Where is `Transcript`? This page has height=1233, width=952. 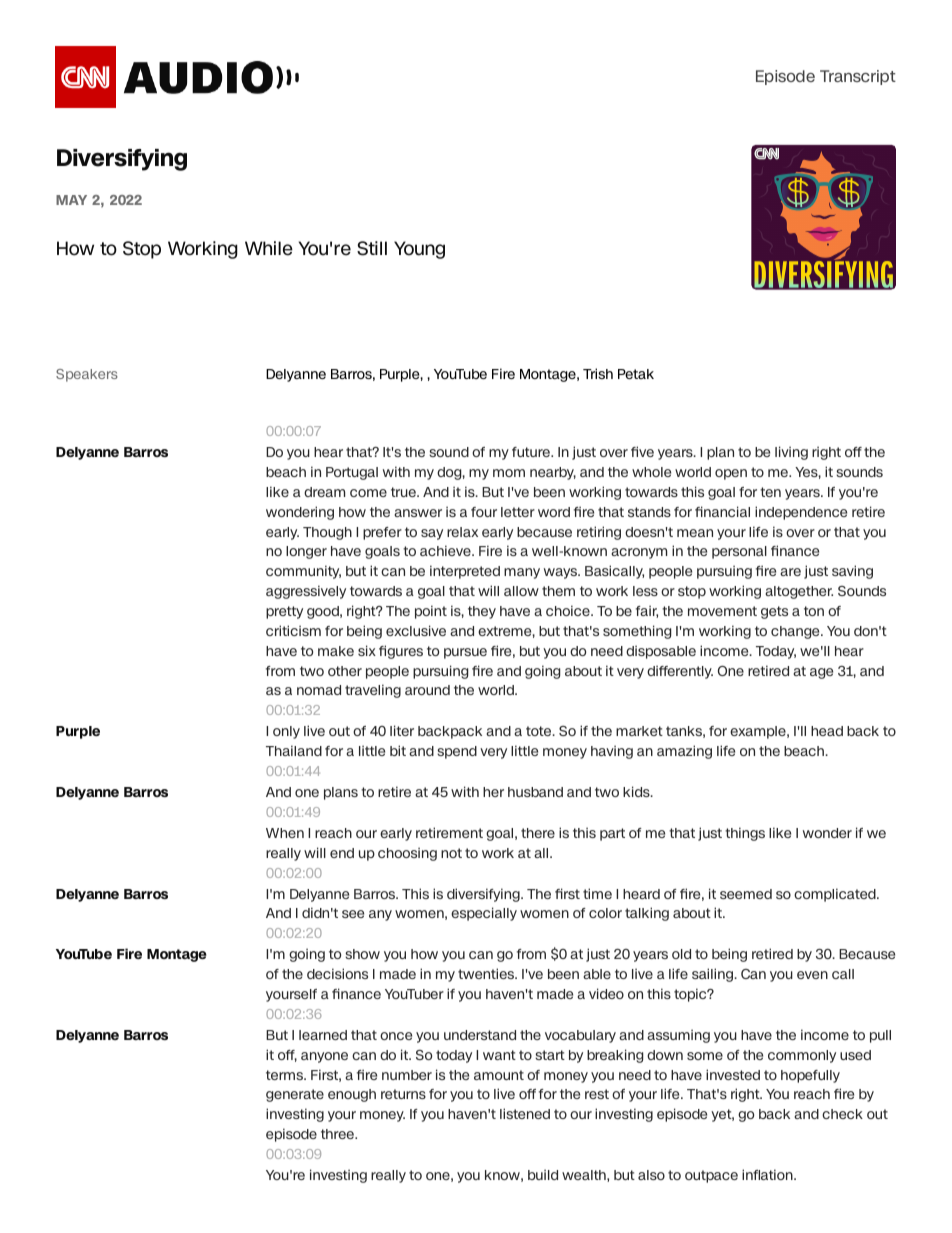 Transcript is located at coordinates (858, 77).
